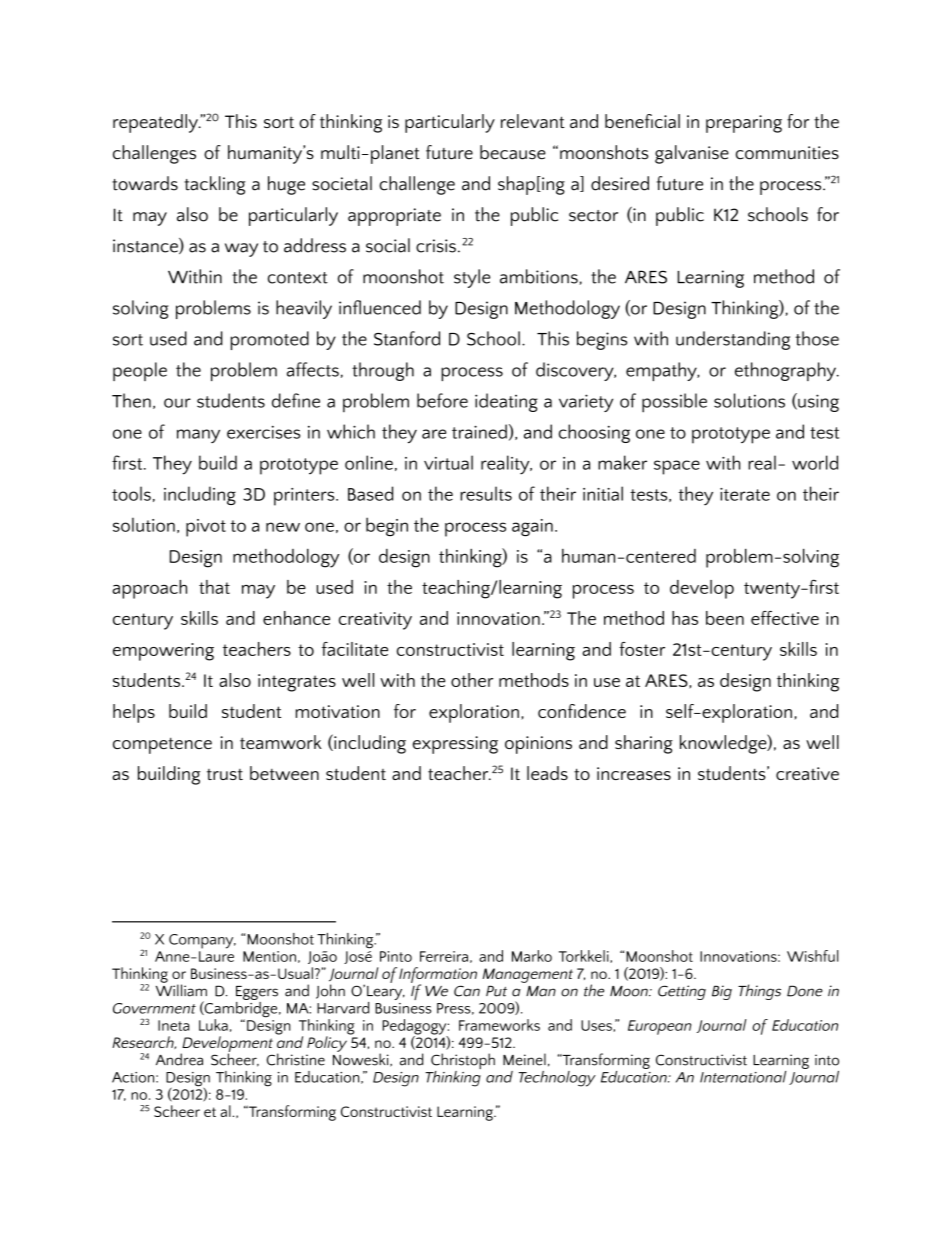  I want to click on many, so click(198, 436).
